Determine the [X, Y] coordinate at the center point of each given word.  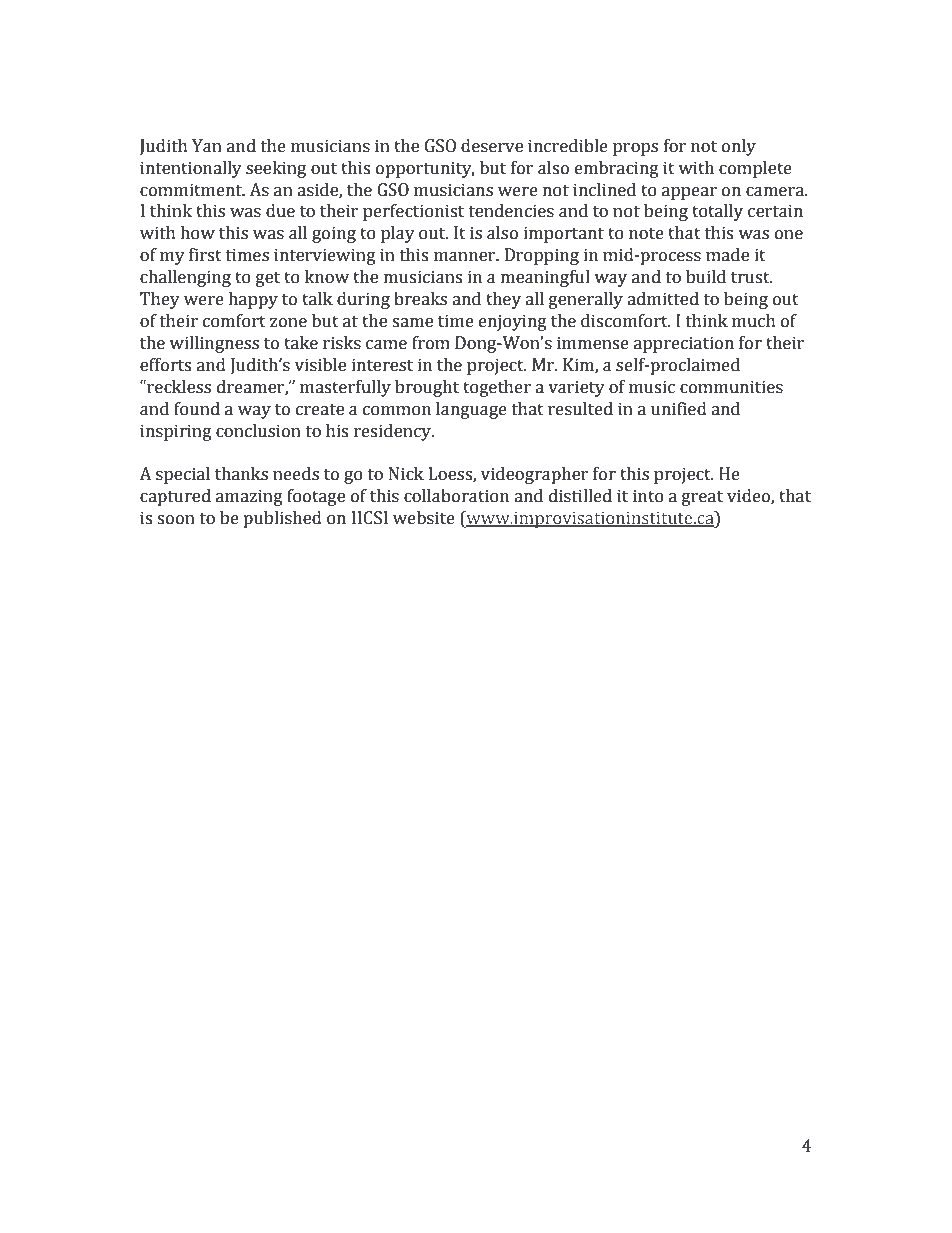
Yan [207, 146]
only [739, 147]
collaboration [456, 496]
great [702, 498]
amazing [249, 497]
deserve [492, 146]
